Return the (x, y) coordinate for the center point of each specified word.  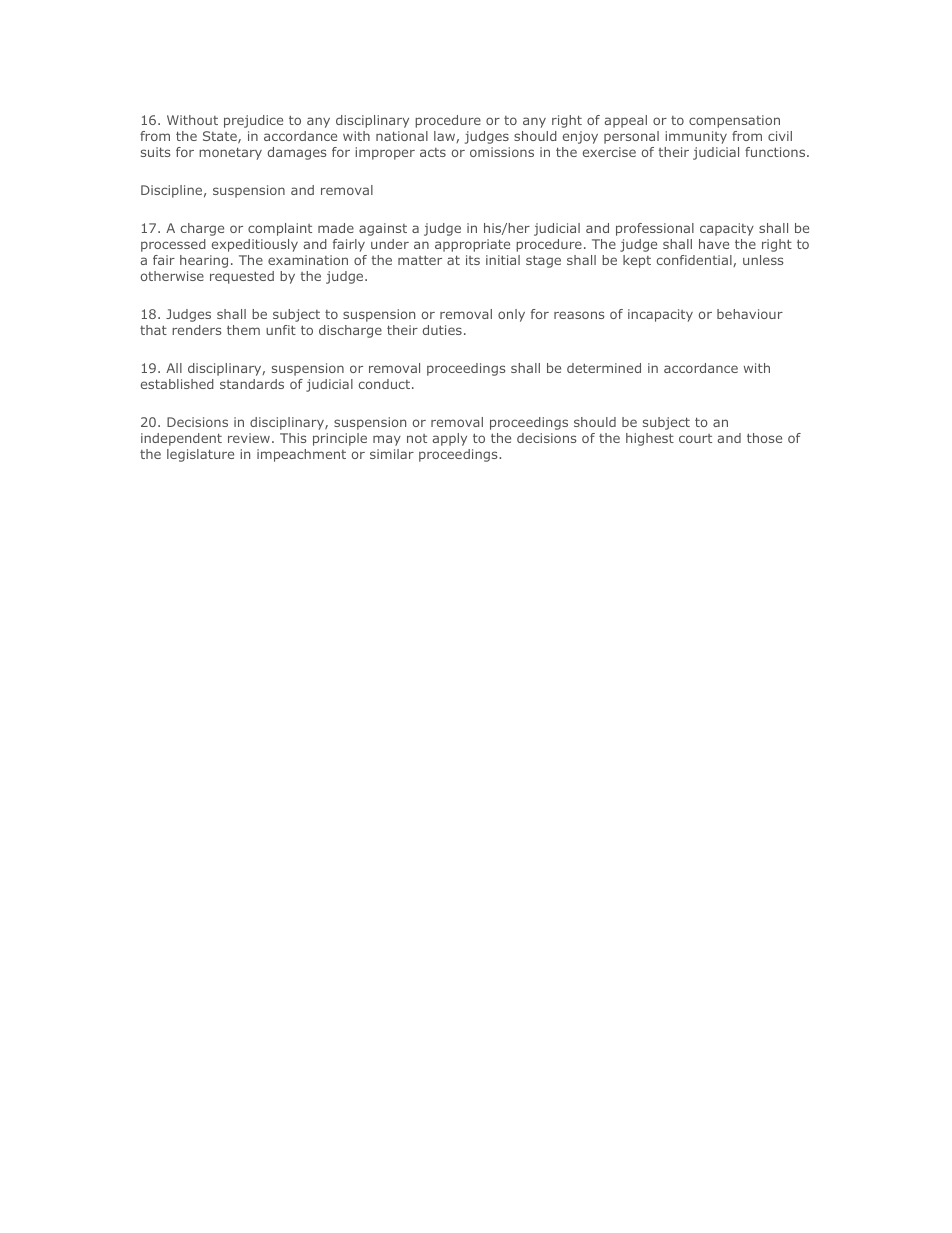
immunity (696, 137)
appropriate (472, 245)
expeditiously (255, 245)
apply (450, 439)
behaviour (750, 314)
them (243, 330)
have (714, 244)
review (249, 438)
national (402, 136)
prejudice (253, 121)
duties (442, 330)
